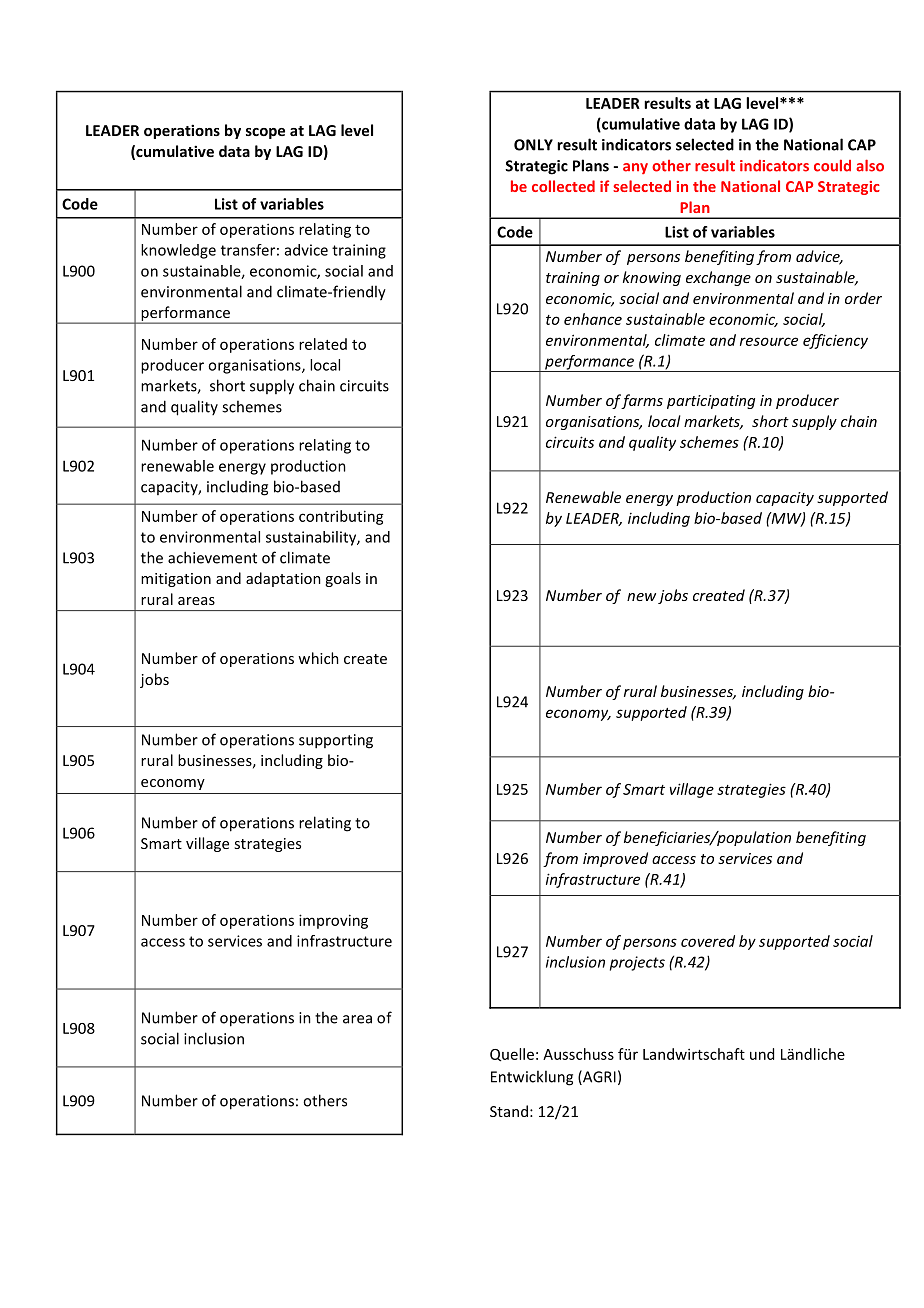  I want to click on Quelle, so click(512, 1055).
